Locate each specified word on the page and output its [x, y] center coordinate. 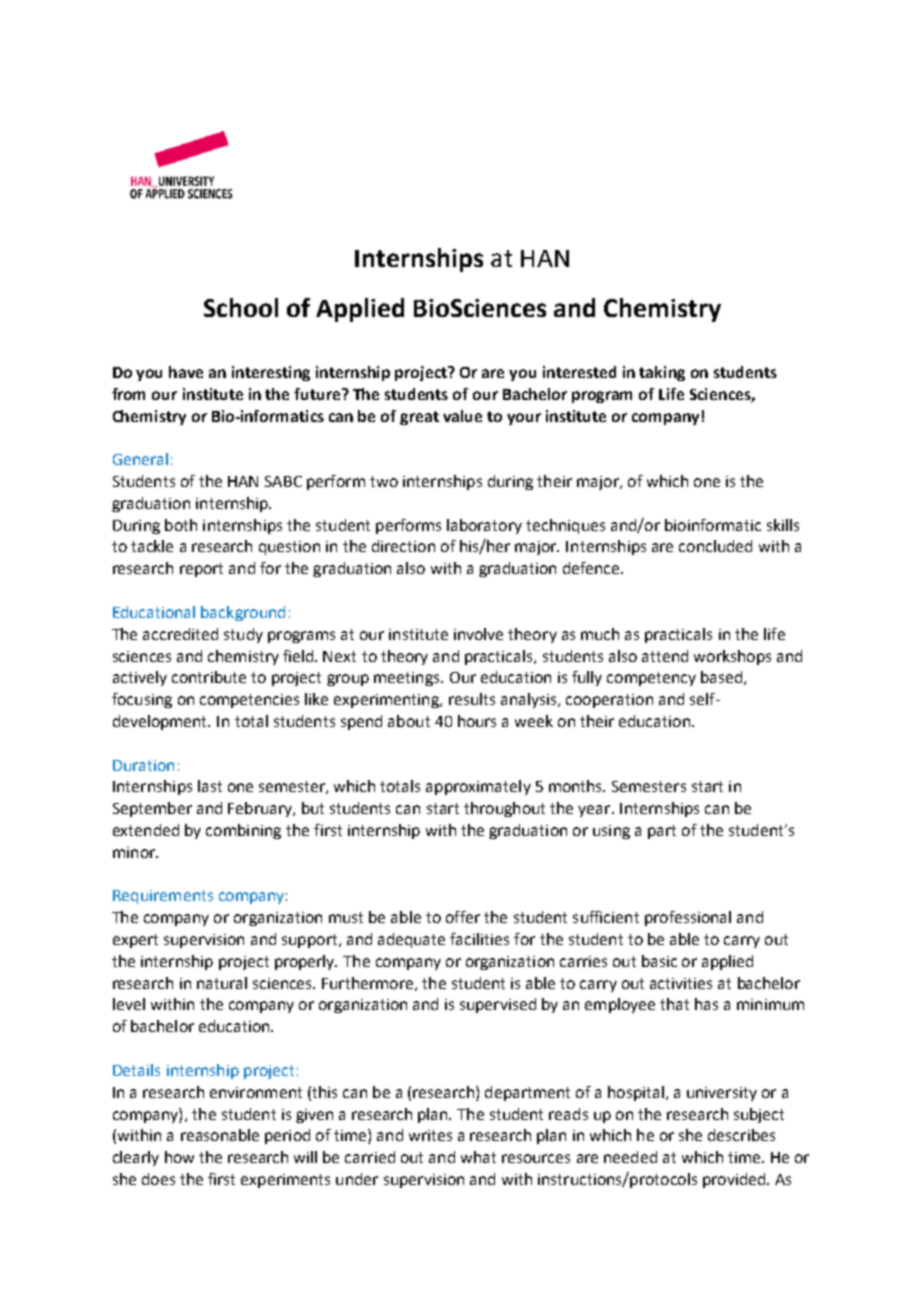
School [241, 307]
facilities [479, 939]
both [181, 525]
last [210, 786]
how [179, 1157]
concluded [715, 546]
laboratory [484, 526]
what [478, 1157]
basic [659, 961]
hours [477, 721]
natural [222, 983]
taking [662, 373]
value [462, 416]
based [721, 677]
